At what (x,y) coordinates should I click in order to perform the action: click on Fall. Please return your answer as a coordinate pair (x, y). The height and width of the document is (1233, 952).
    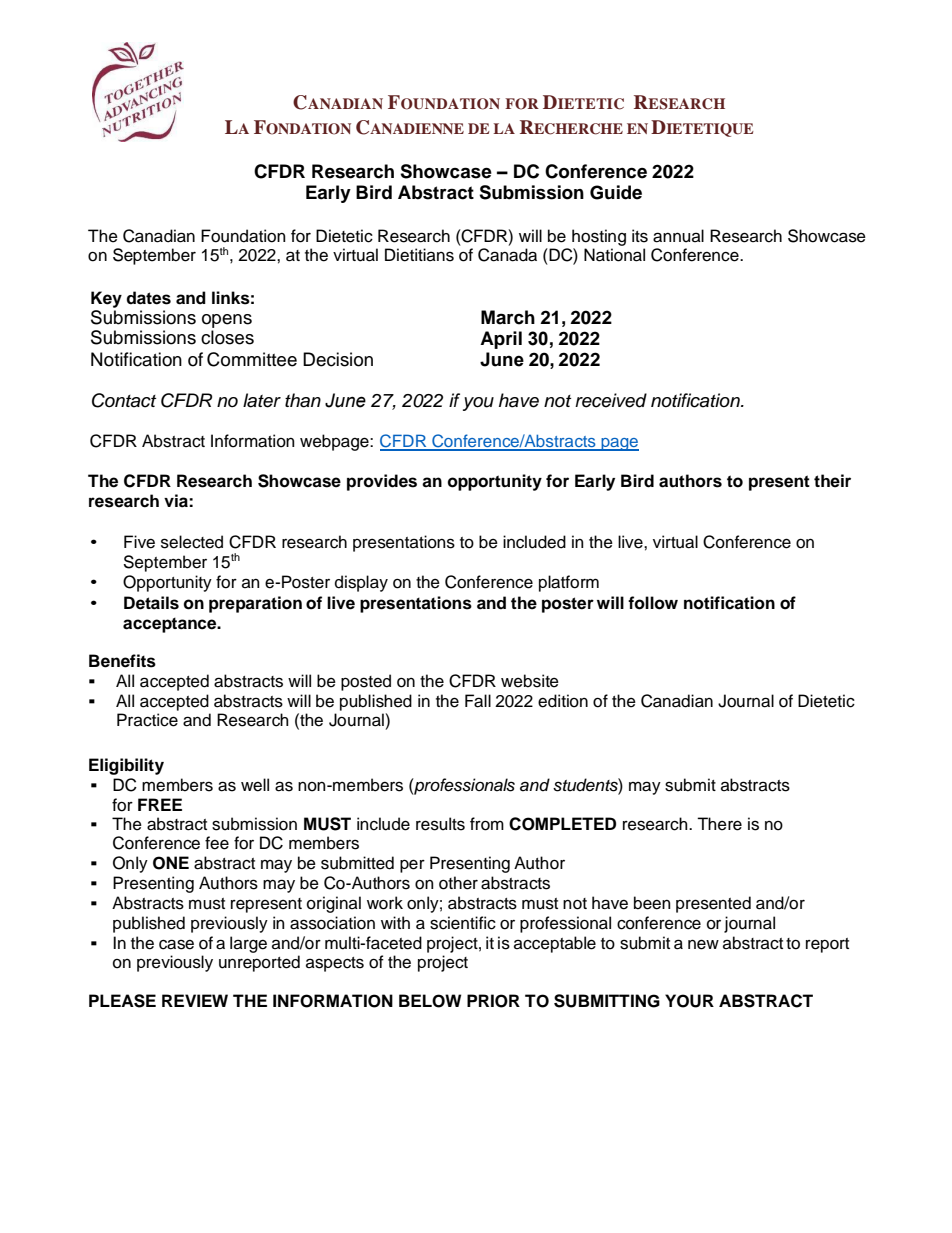
    Looking at the image, I should click on (478, 701).
